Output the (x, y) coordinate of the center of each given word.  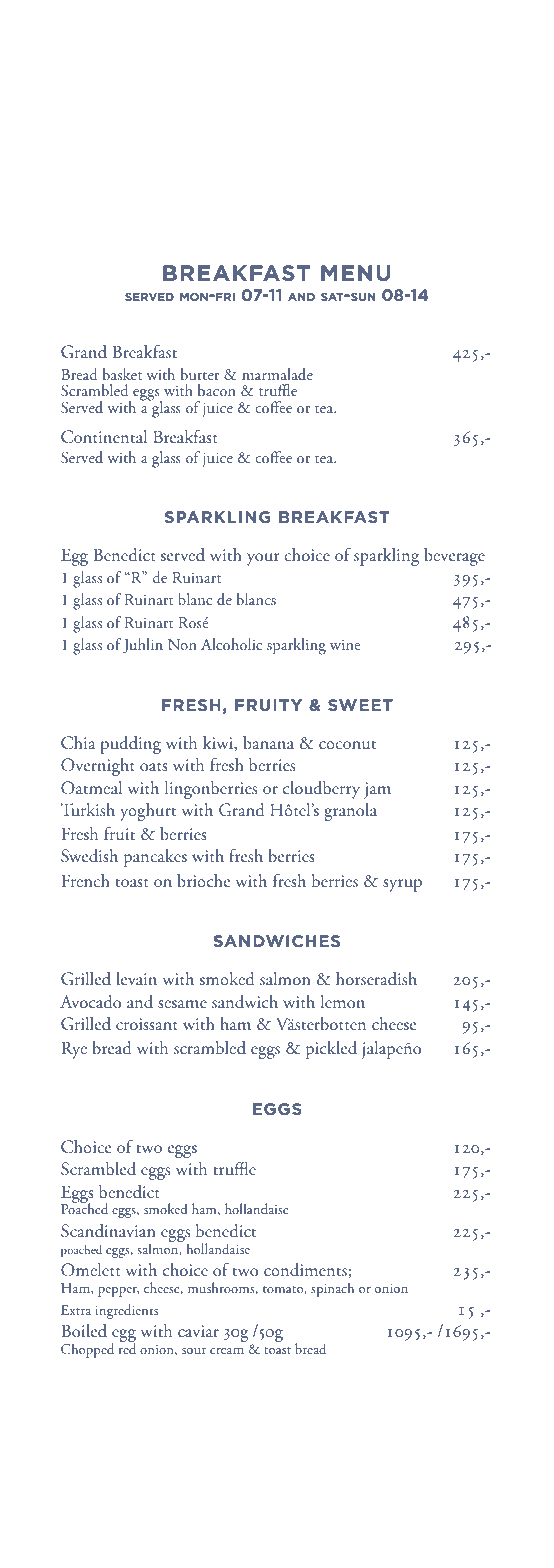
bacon (217, 390)
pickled (331, 1050)
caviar (198, 1331)
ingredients (126, 1311)
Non (182, 644)
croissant (147, 1024)
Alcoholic (231, 644)
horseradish (376, 979)
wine (345, 644)
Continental (104, 437)
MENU (356, 273)
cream (227, 1351)
